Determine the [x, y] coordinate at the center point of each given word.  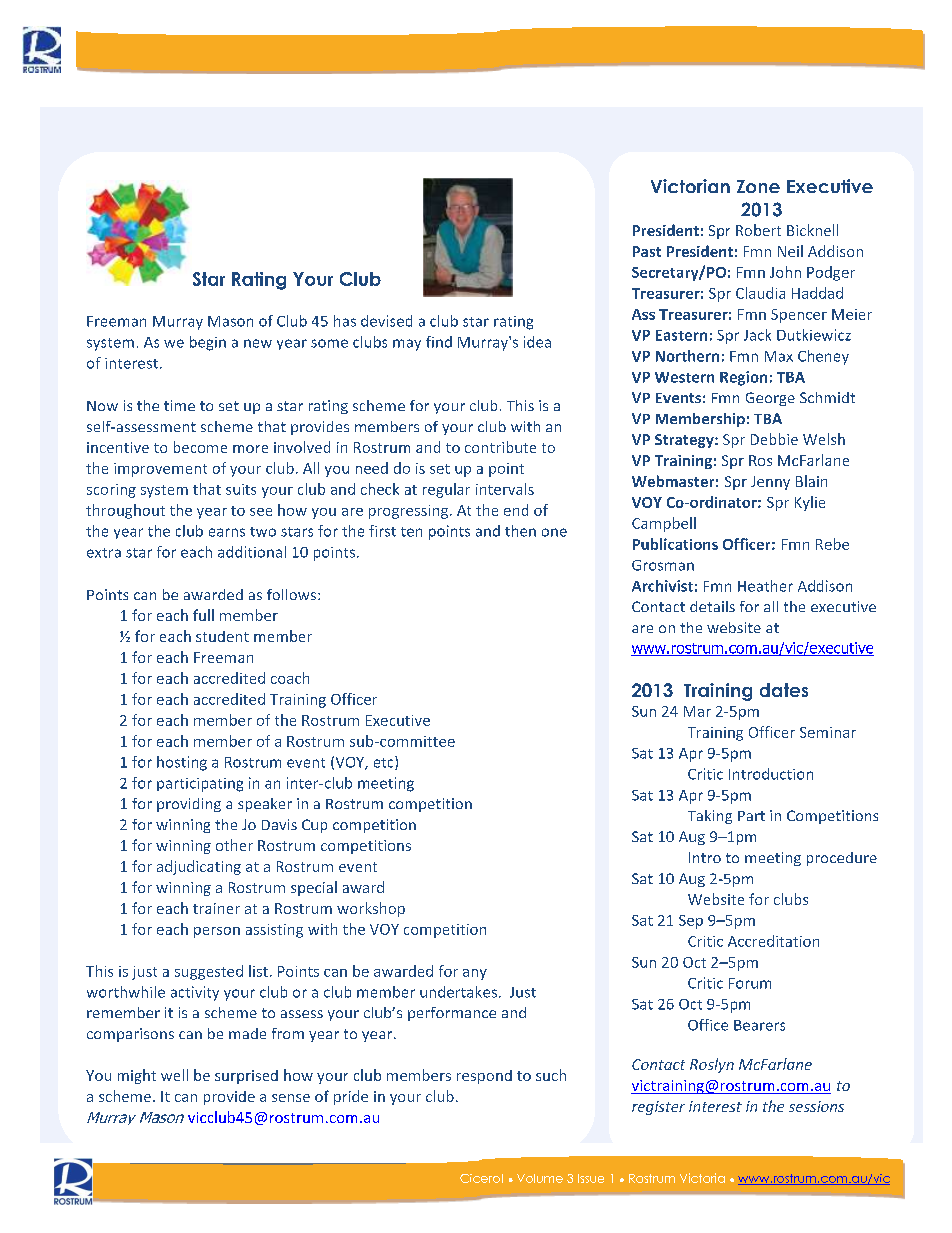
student [222, 636]
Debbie [774, 439]
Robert [758, 230]
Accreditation [773, 941]
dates [784, 690]
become [200, 447]
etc [385, 763]
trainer [216, 908]
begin [208, 343]
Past [647, 251]
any [475, 974]
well [174, 1075]
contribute [500, 447]
